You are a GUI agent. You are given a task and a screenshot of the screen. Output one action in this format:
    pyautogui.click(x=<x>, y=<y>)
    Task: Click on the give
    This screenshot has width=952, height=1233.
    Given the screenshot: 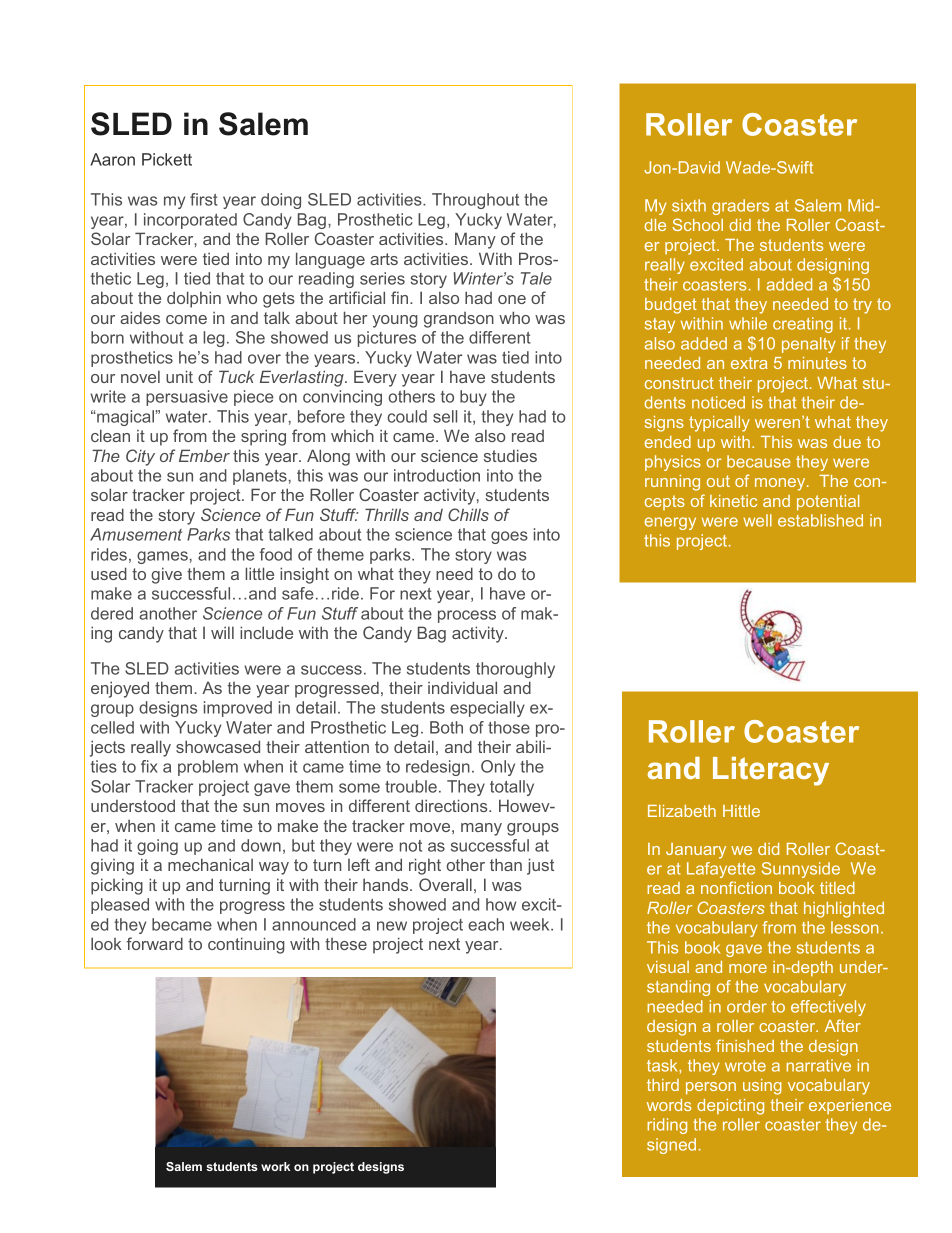 What is the action you would take?
    pyautogui.click(x=166, y=575)
